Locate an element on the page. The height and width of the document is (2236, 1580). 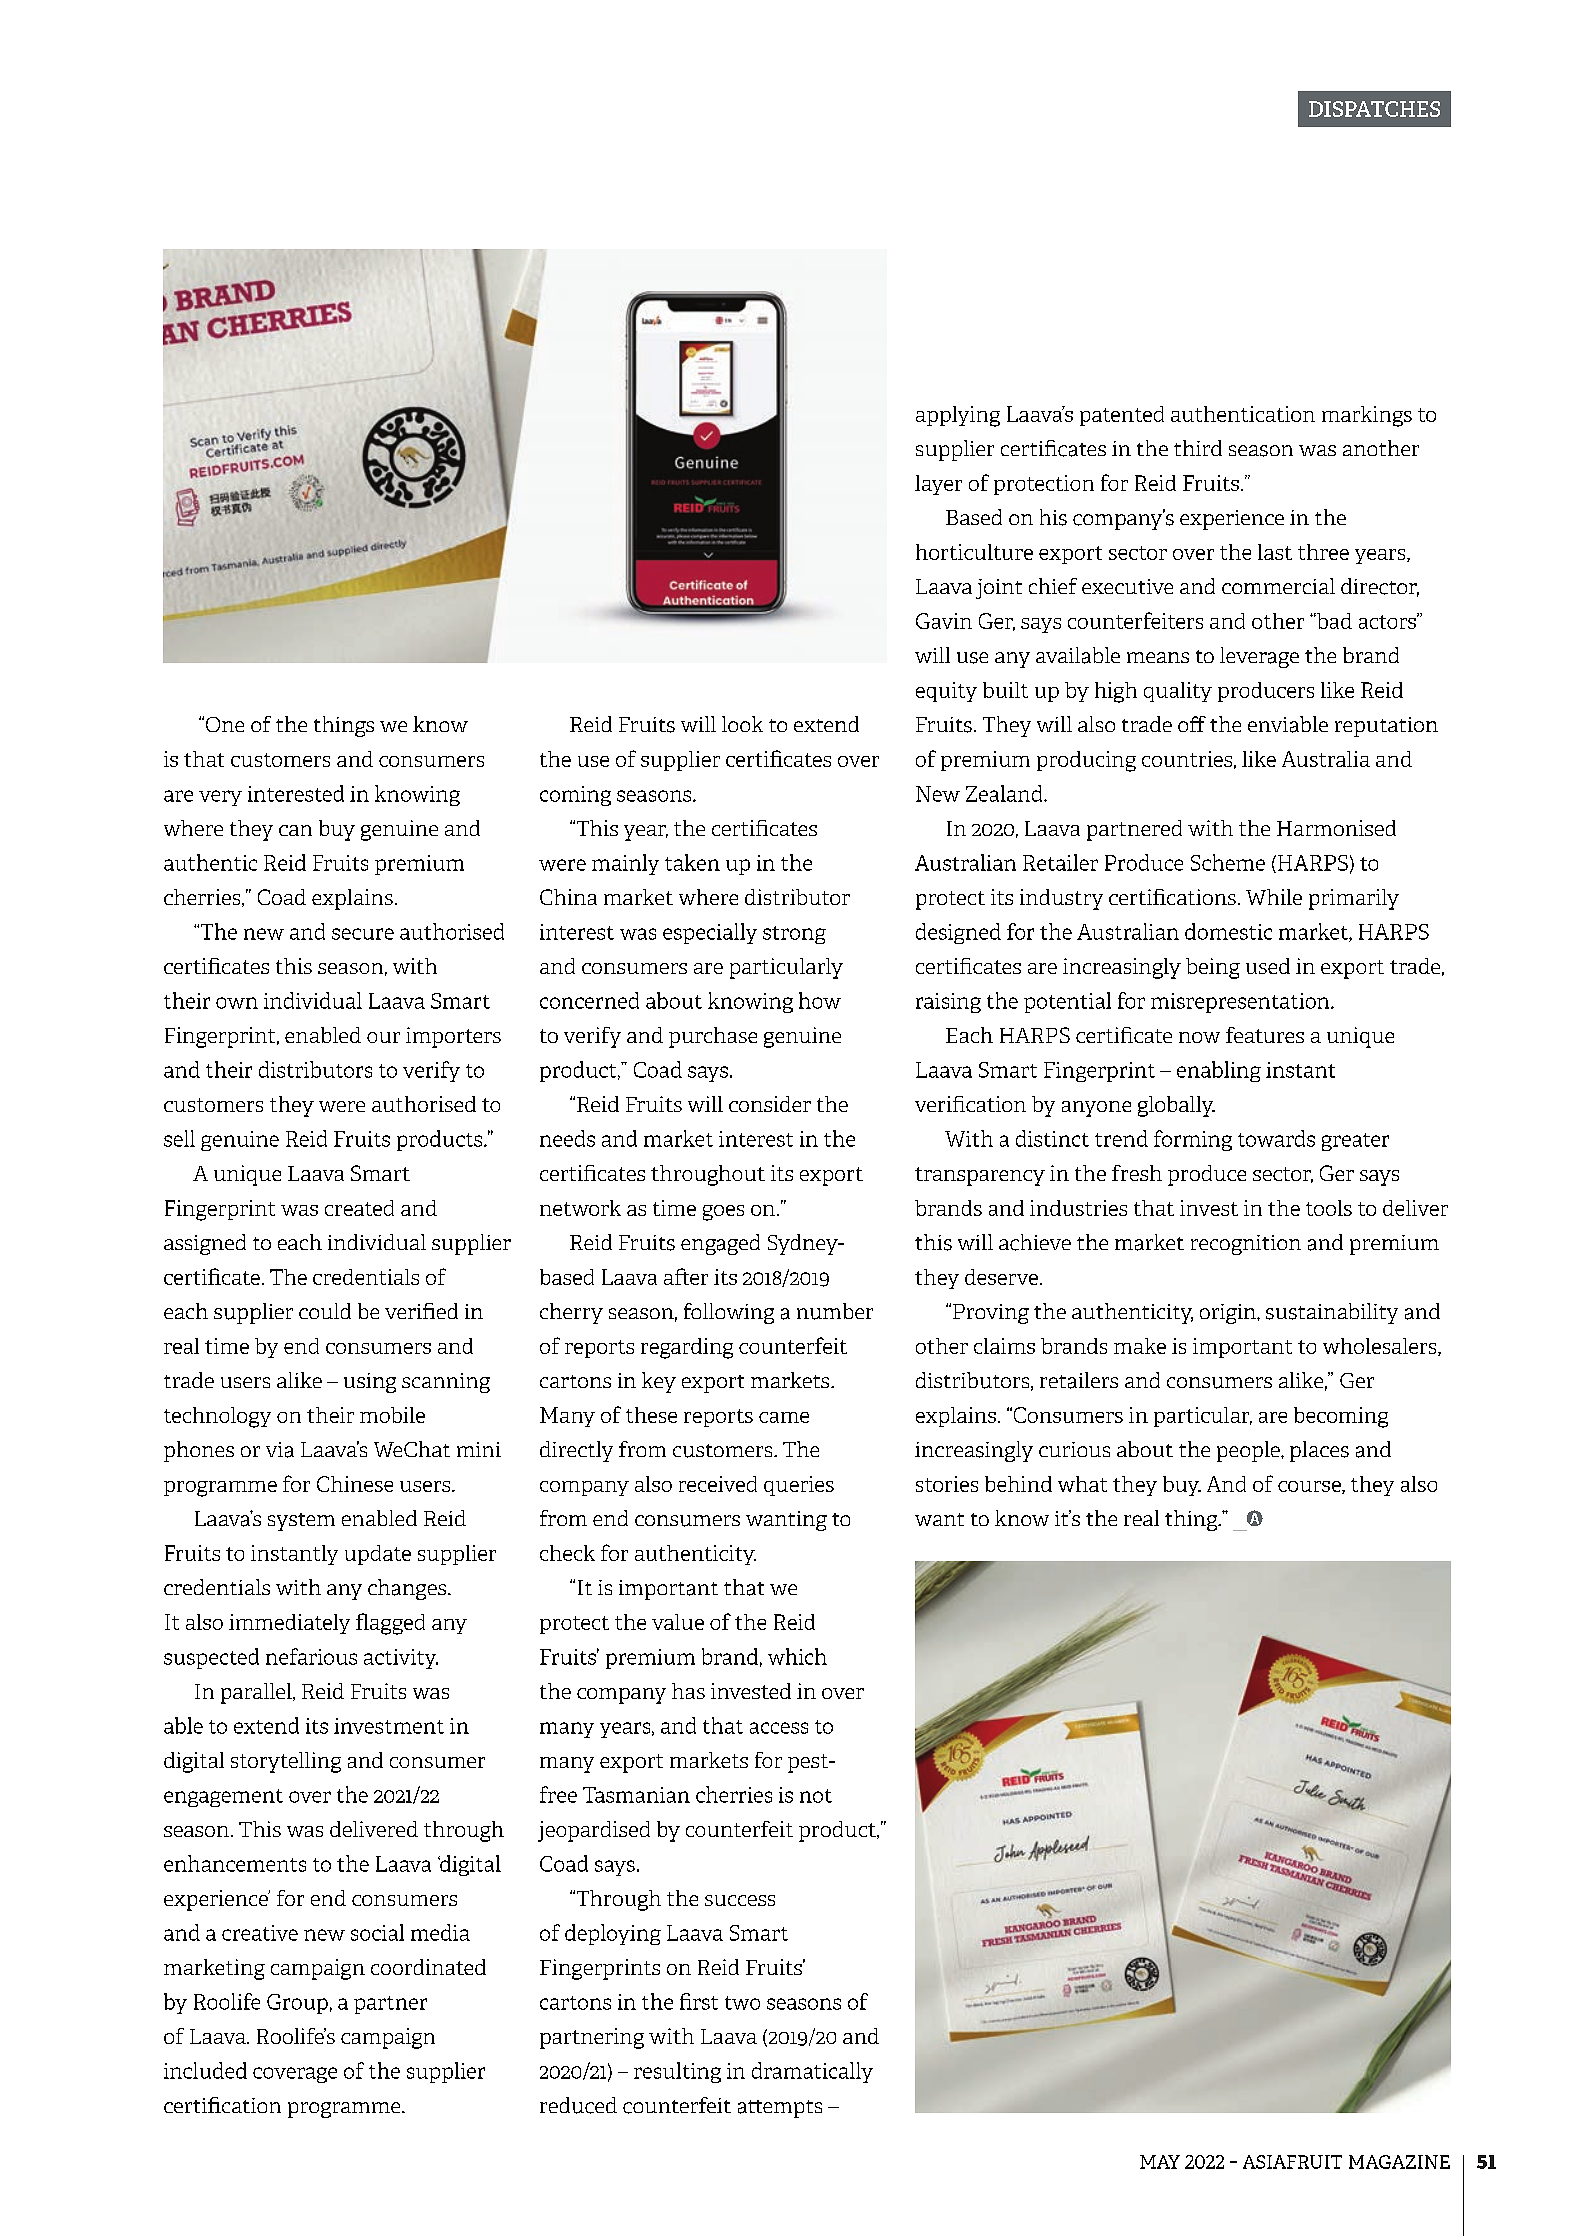
applying is located at coordinates (958, 416).
